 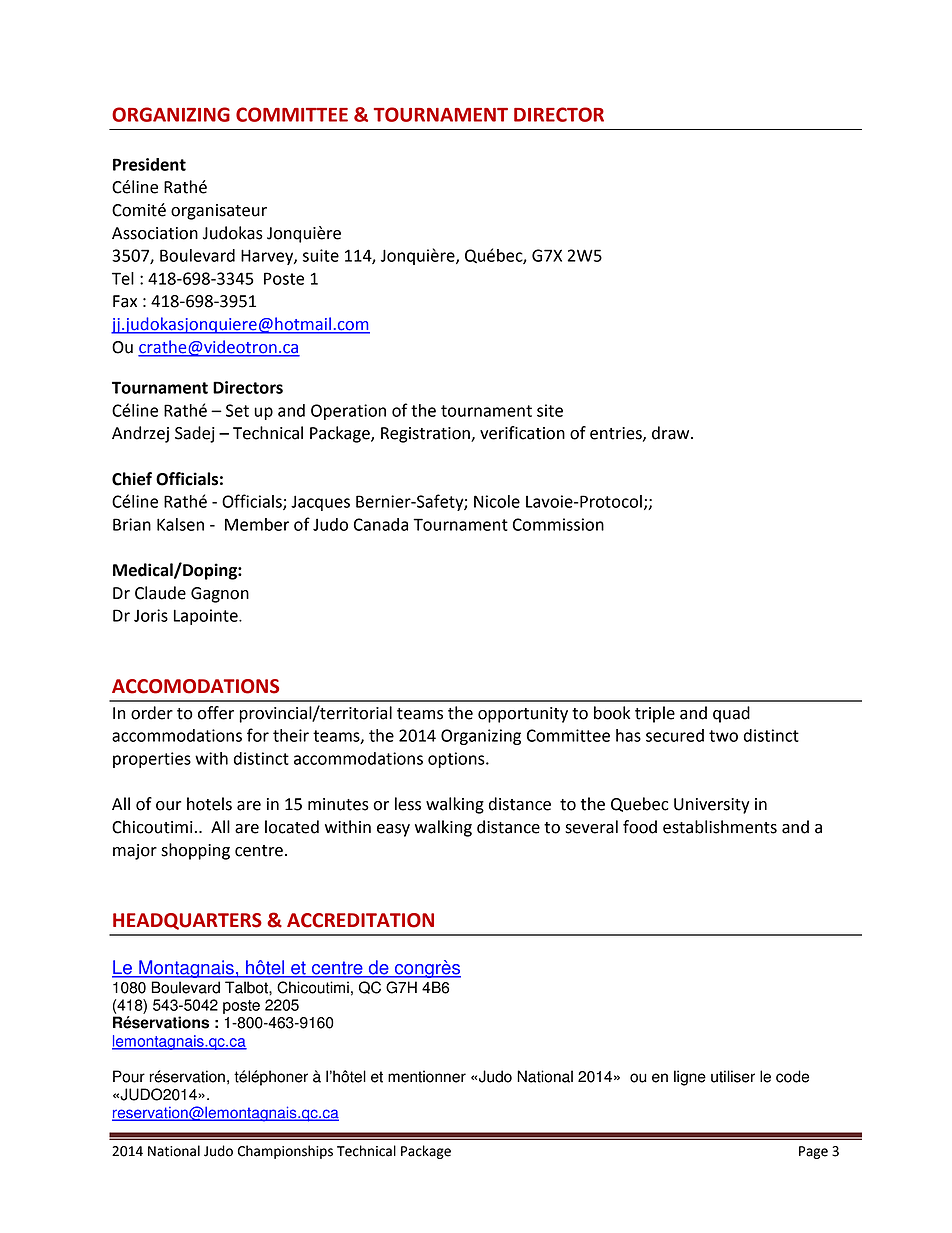 What do you see at coordinates (720, 827) in the screenshot?
I see `establishments` at bounding box center [720, 827].
